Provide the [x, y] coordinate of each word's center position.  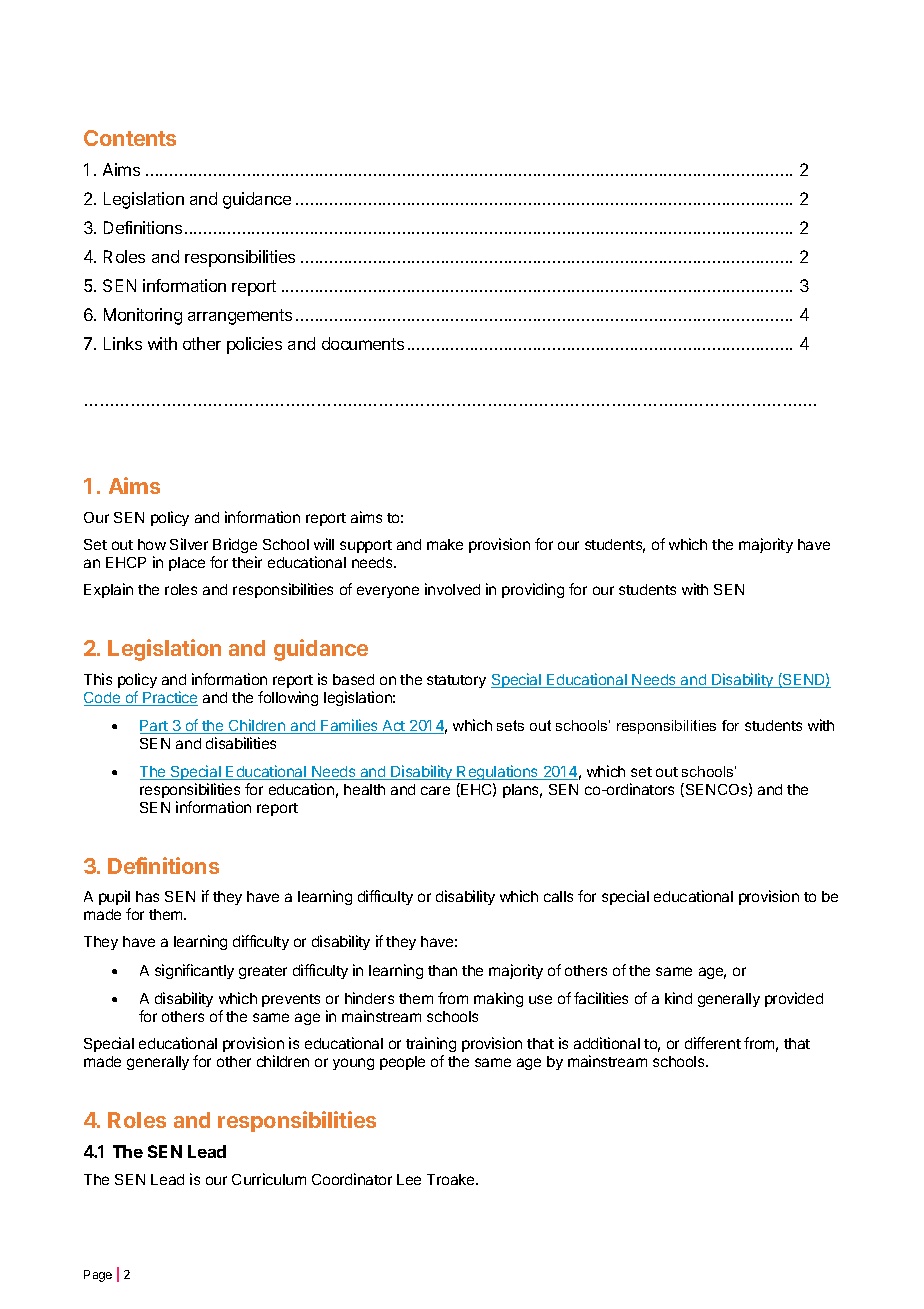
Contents [130, 138]
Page [98, 1276]
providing [533, 590]
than [442, 970]
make [445, 544]
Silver [189, 544]
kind [678, 998]
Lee [409, 1179]
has [147, 896]
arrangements [240, 317]
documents [363, 343]
